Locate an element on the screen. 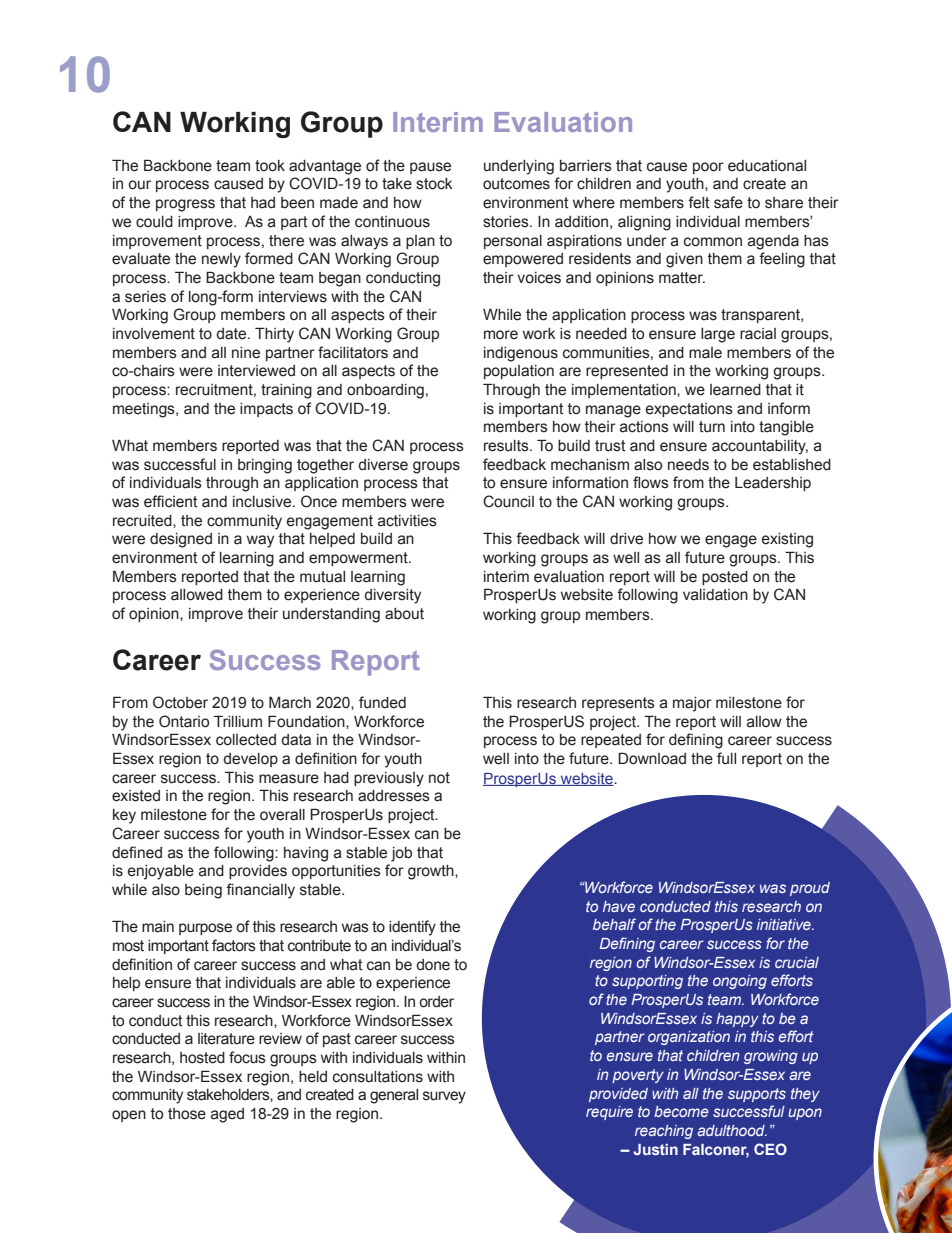 The image size is (952, 1233). survey is located at coordinates (444, 1097).
